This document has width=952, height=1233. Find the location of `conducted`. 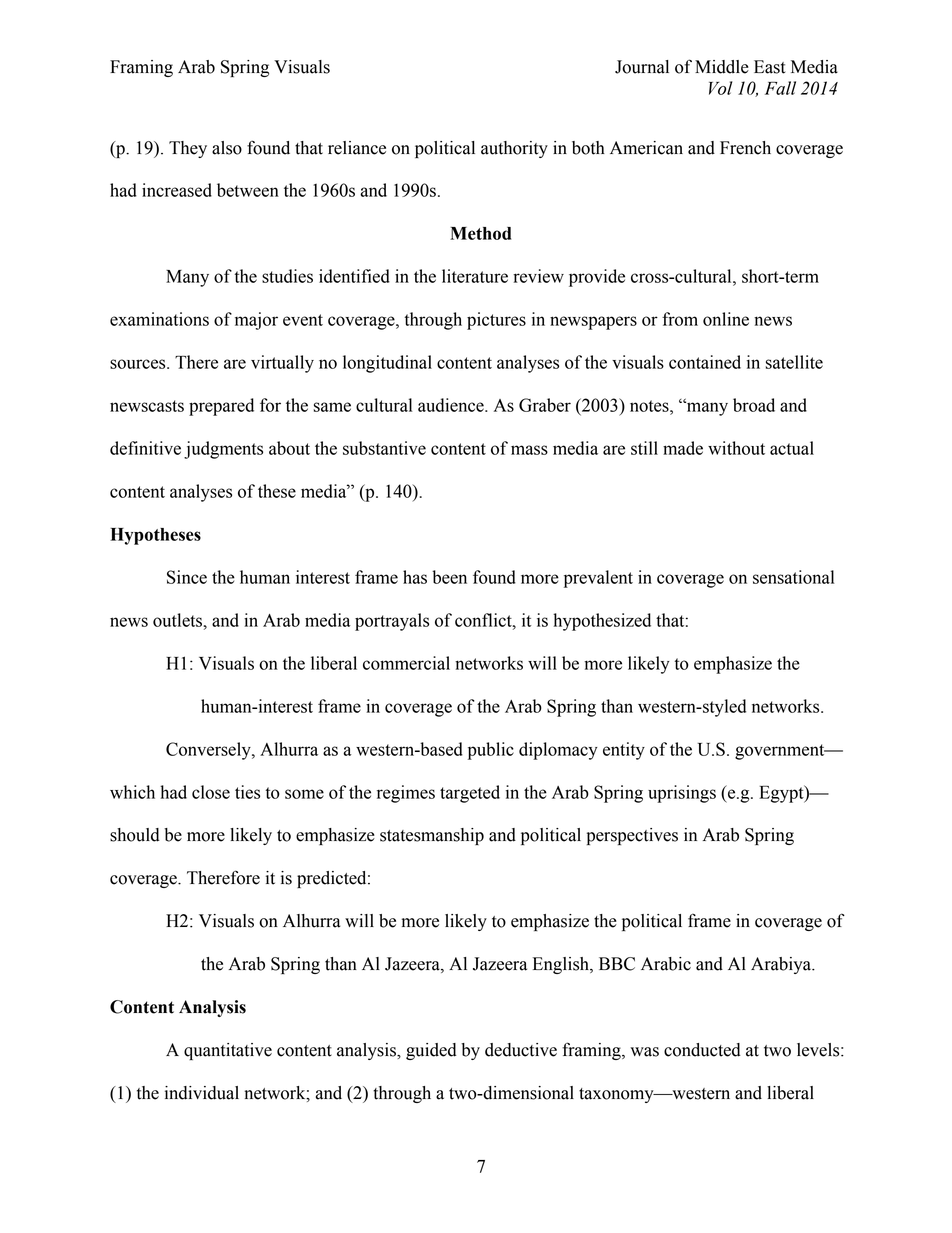

conducted is located at coordinates (702, 1050).
